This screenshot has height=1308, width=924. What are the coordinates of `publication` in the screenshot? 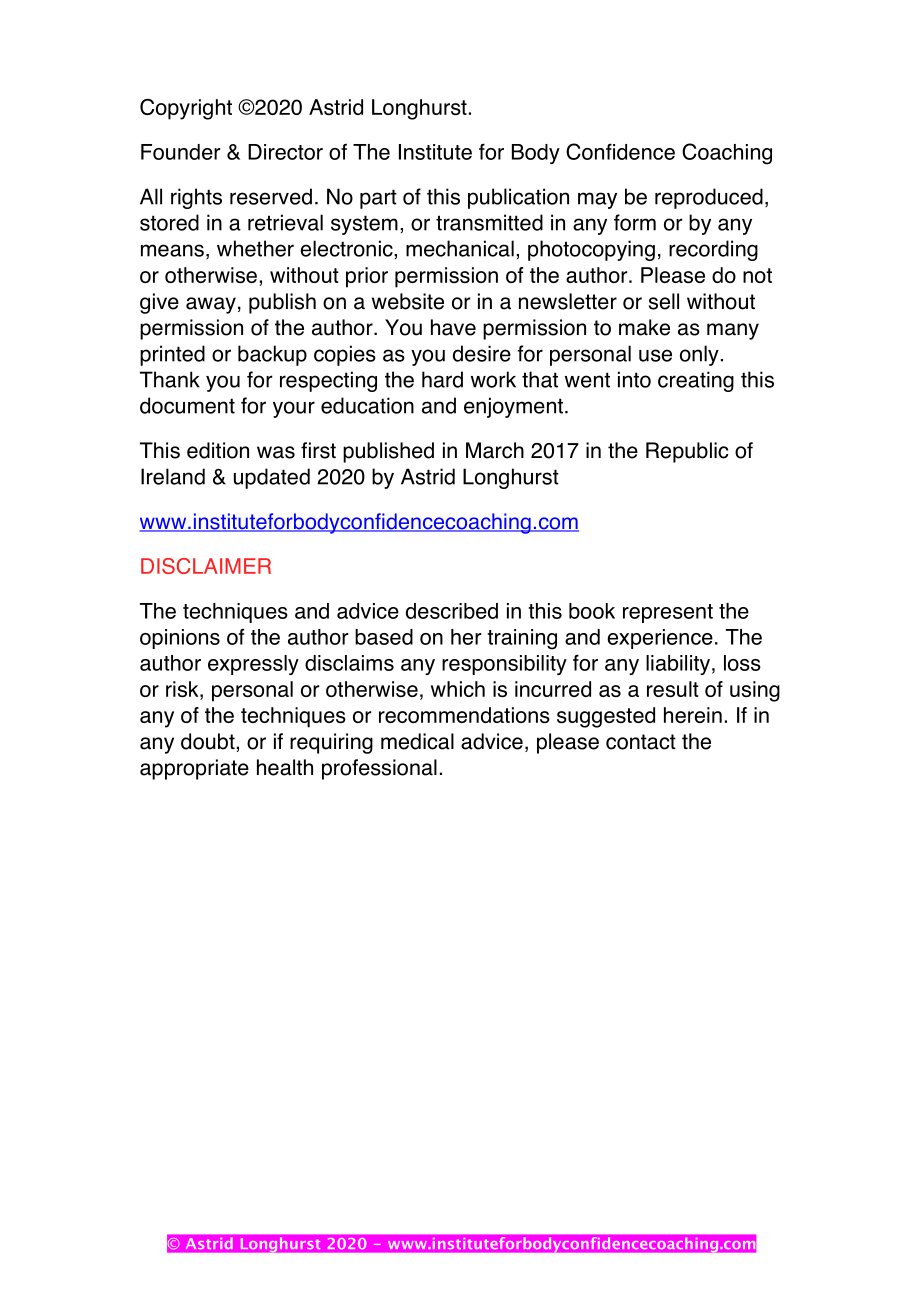 It's located at (518, 198).
